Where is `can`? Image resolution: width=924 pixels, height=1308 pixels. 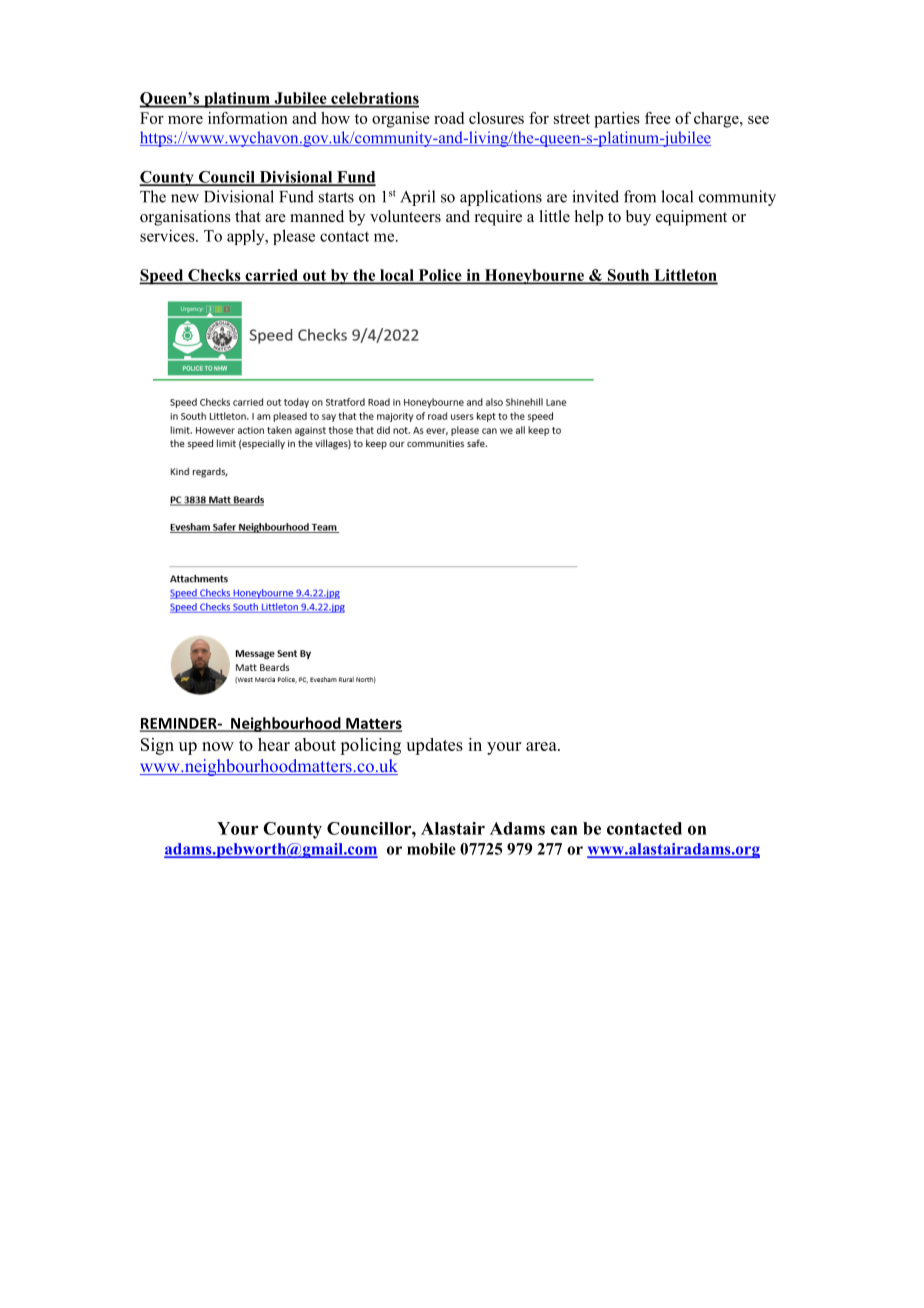
can is located at coordinates (564, 830).
